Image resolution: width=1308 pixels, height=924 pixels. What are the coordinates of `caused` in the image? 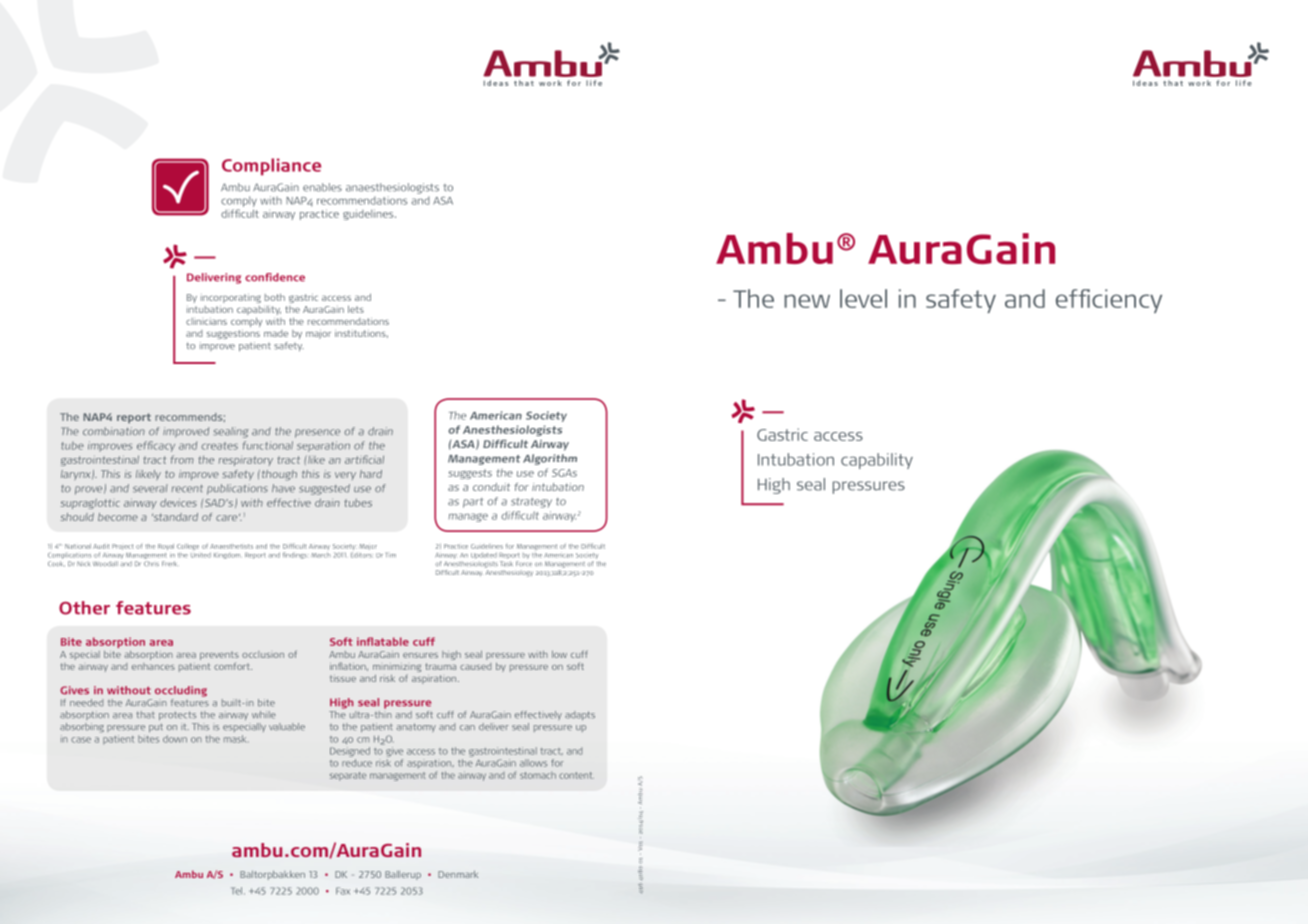 It's located at (475, 666).
